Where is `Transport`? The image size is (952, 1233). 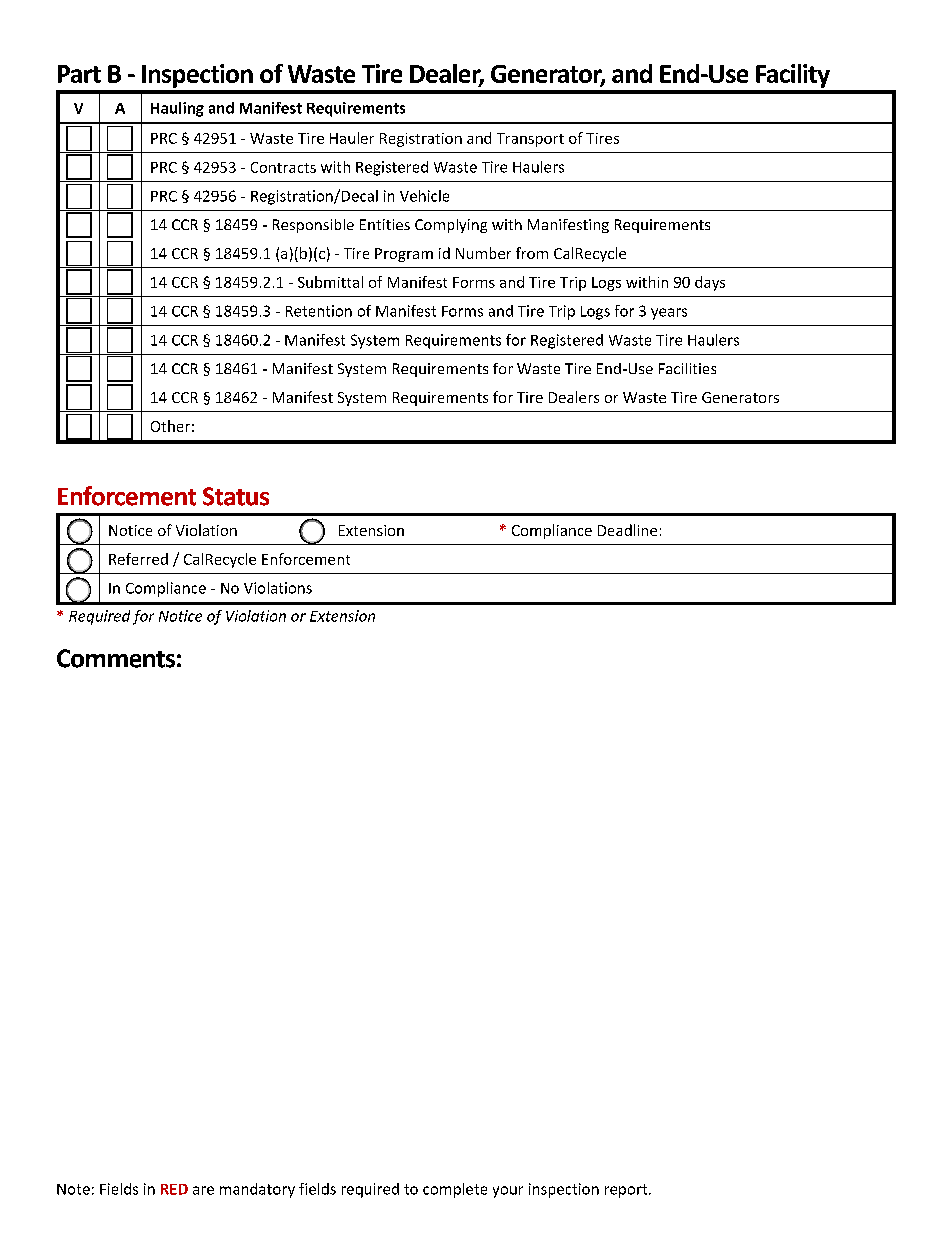
Transport is located at coordinates (530, 140).
